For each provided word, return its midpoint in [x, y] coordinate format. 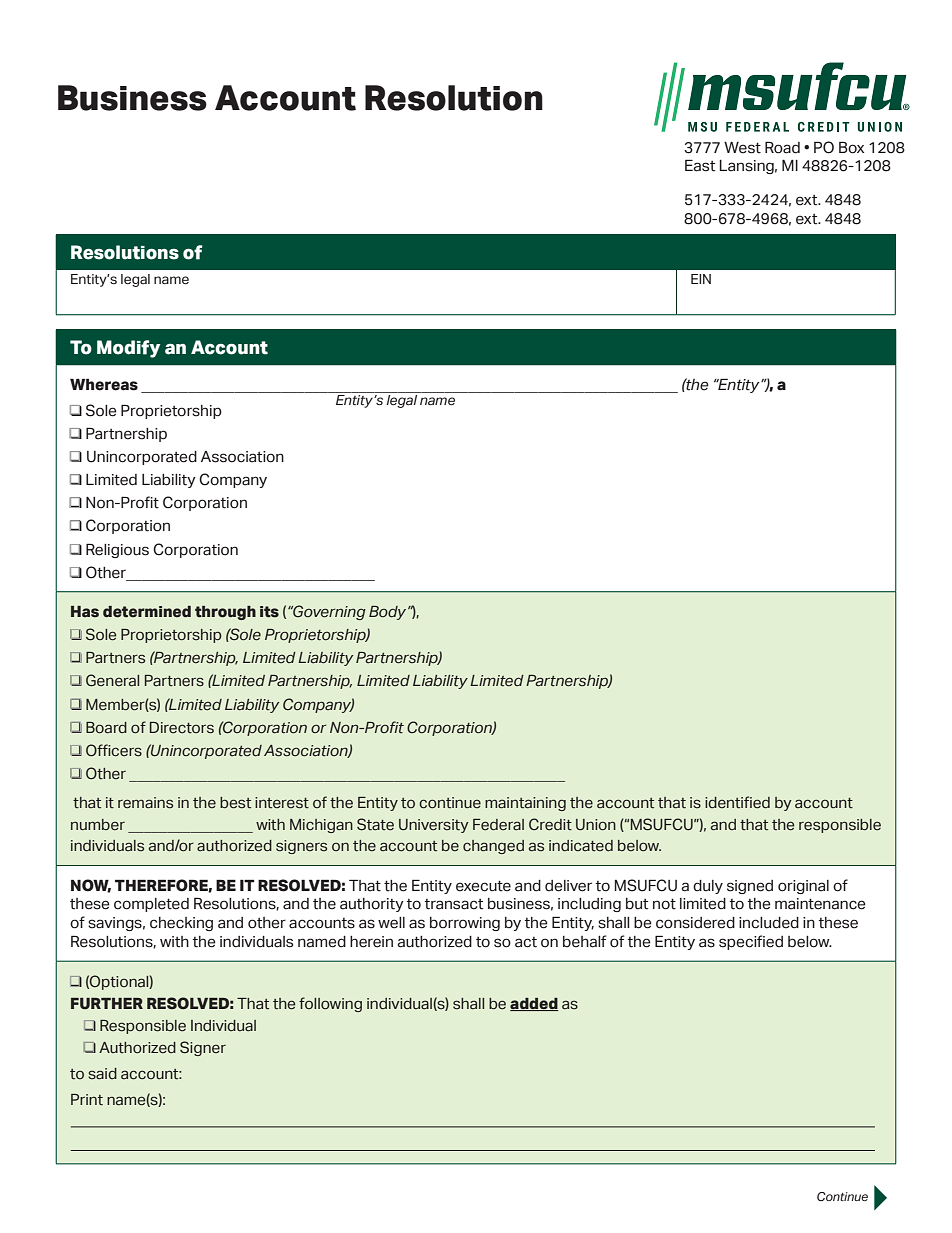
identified [737, 802]
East [700, 165]
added [534, 1004]
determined [147, 612]
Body [389, 613]
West [742, 148]
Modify [128, 349]
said [102, 1074]
